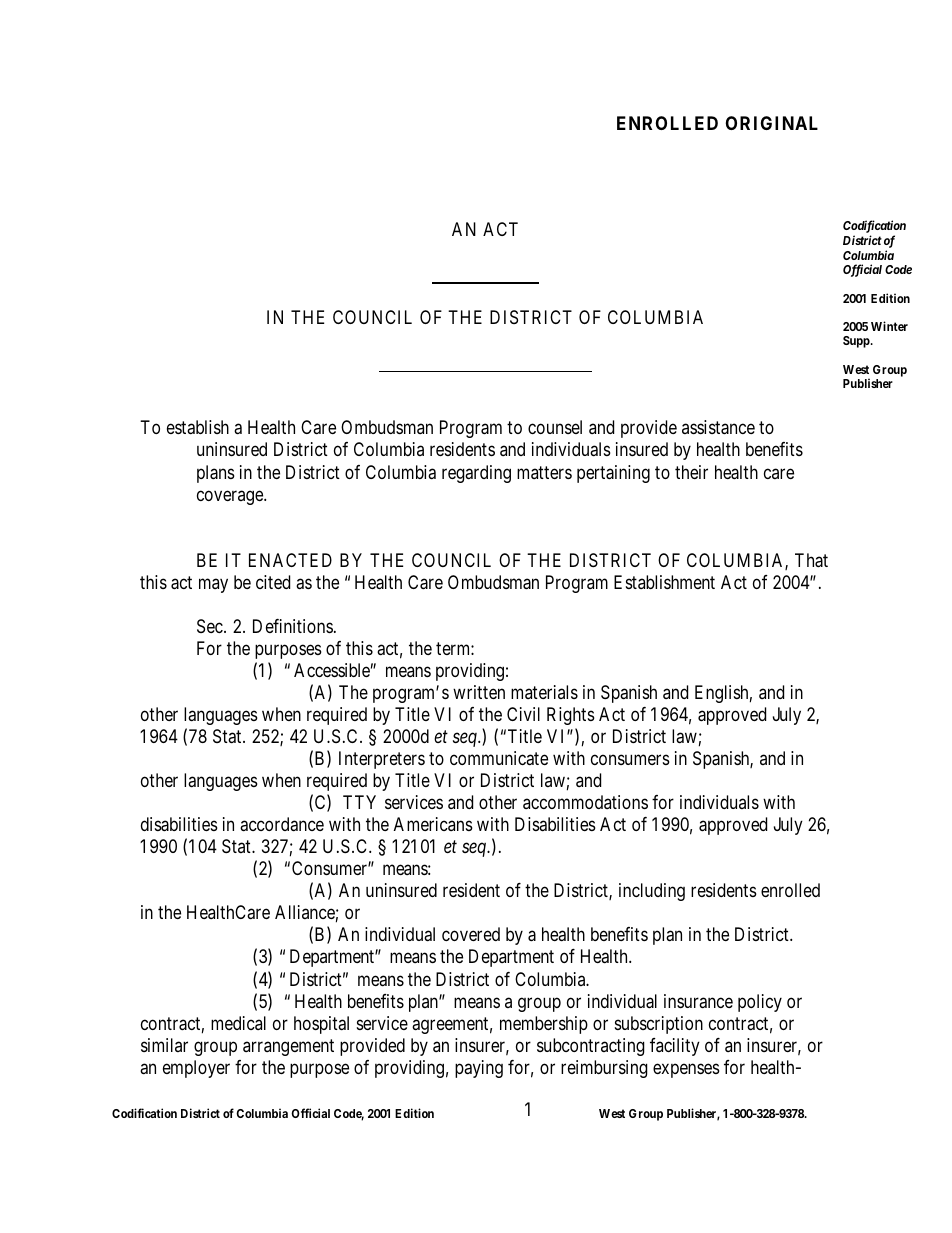 Image resolution: width=952 pixels, height=1233 pixels. Describe the element at coordinates (889, 326) in the image. I see `Winter` at that location.
